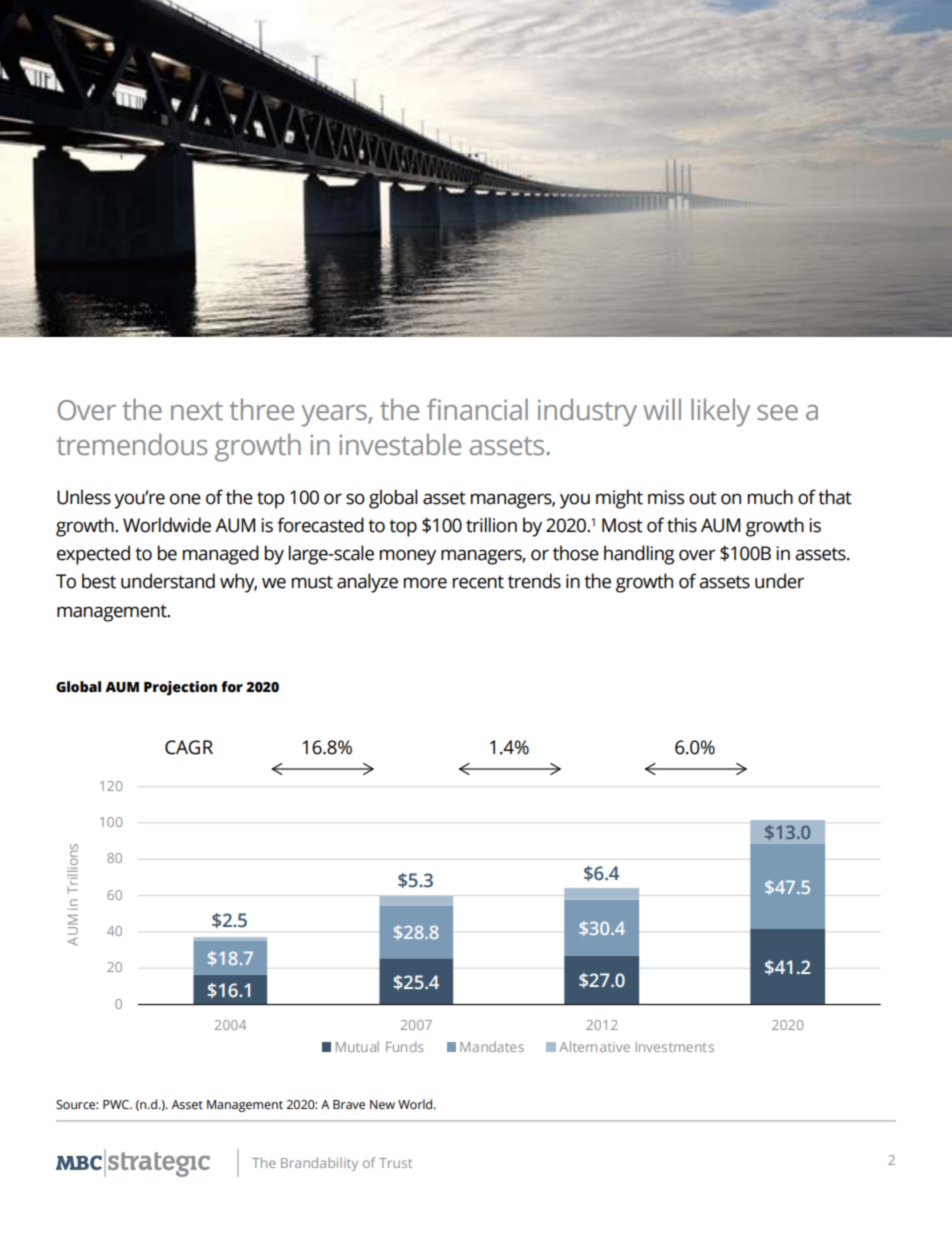 This image has height=1233, width=952. I want to click on Projection, so click(180, 688).
